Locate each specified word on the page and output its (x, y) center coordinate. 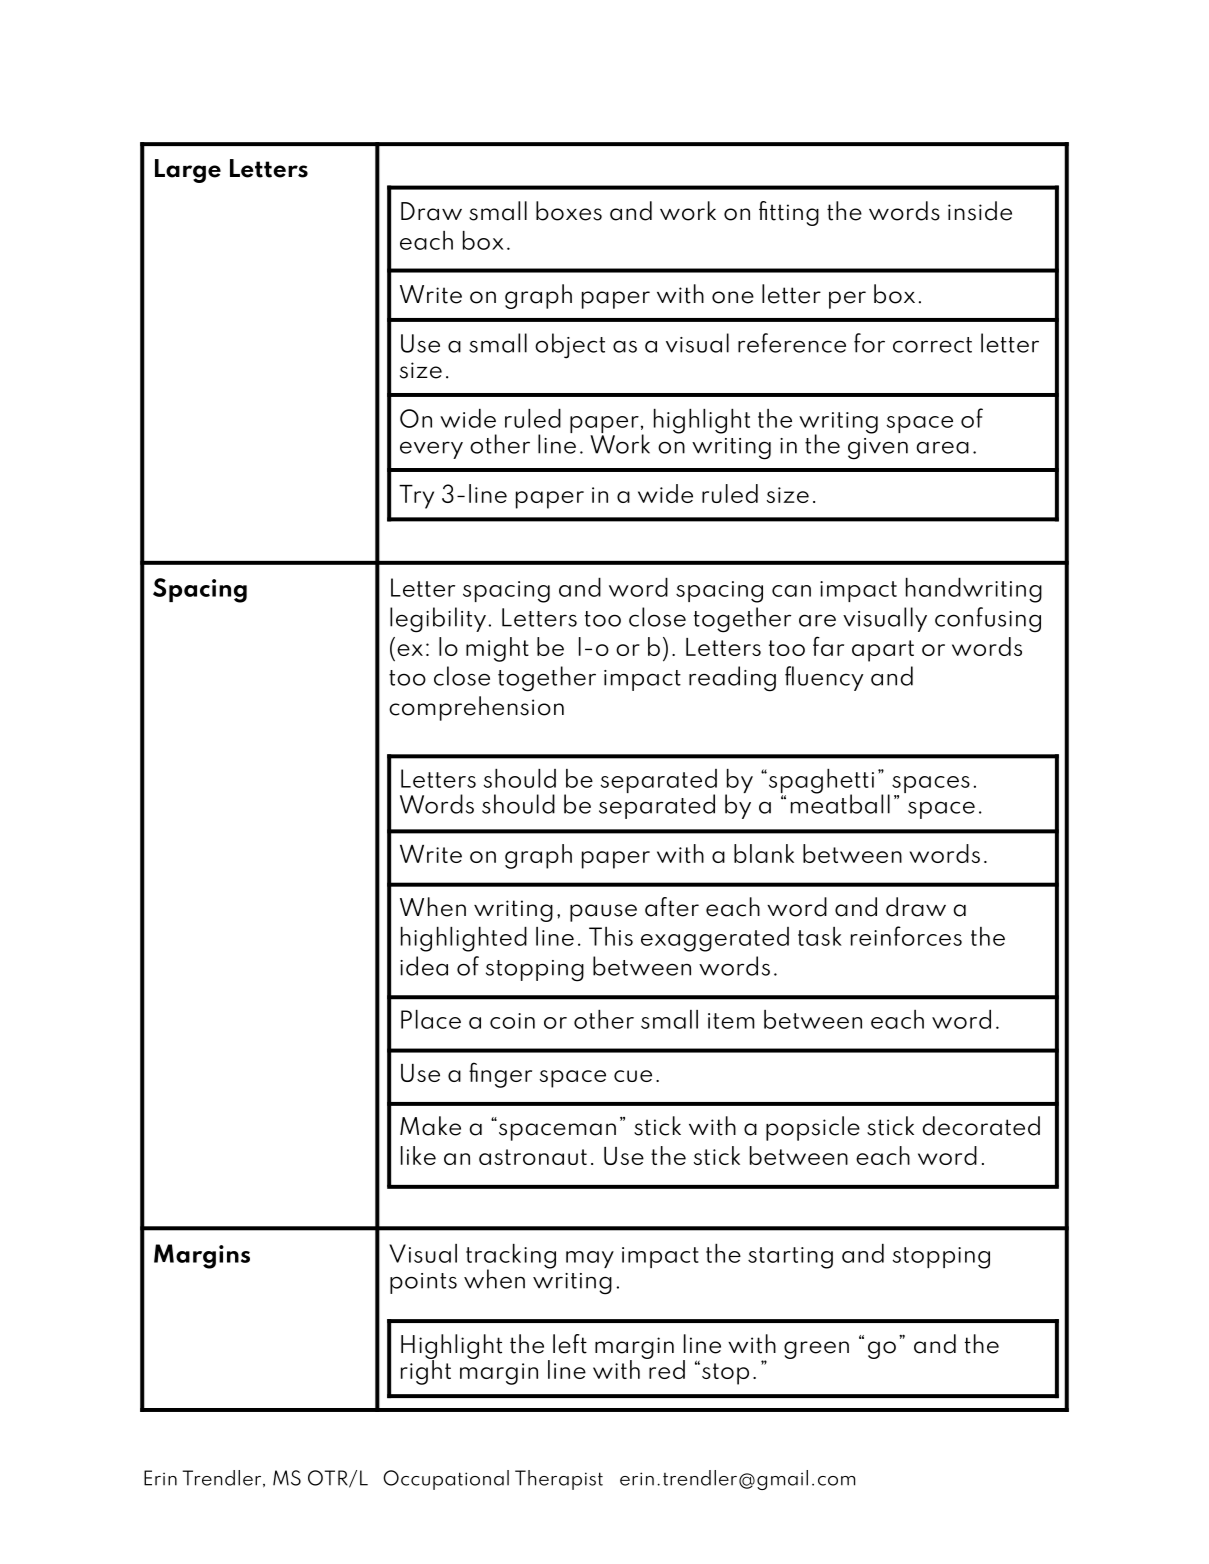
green (816, 1350)
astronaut (533, 1157)
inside (980, 211)
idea (424, 966)
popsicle (813, 1128)
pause (603, 913)
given (878, 449)
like (418, 1155)
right (426, 1371)
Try (416, 497)
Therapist (559, 1480)
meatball (840, 803)
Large (188, 171)
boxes (569, 211)
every (431, 450)
